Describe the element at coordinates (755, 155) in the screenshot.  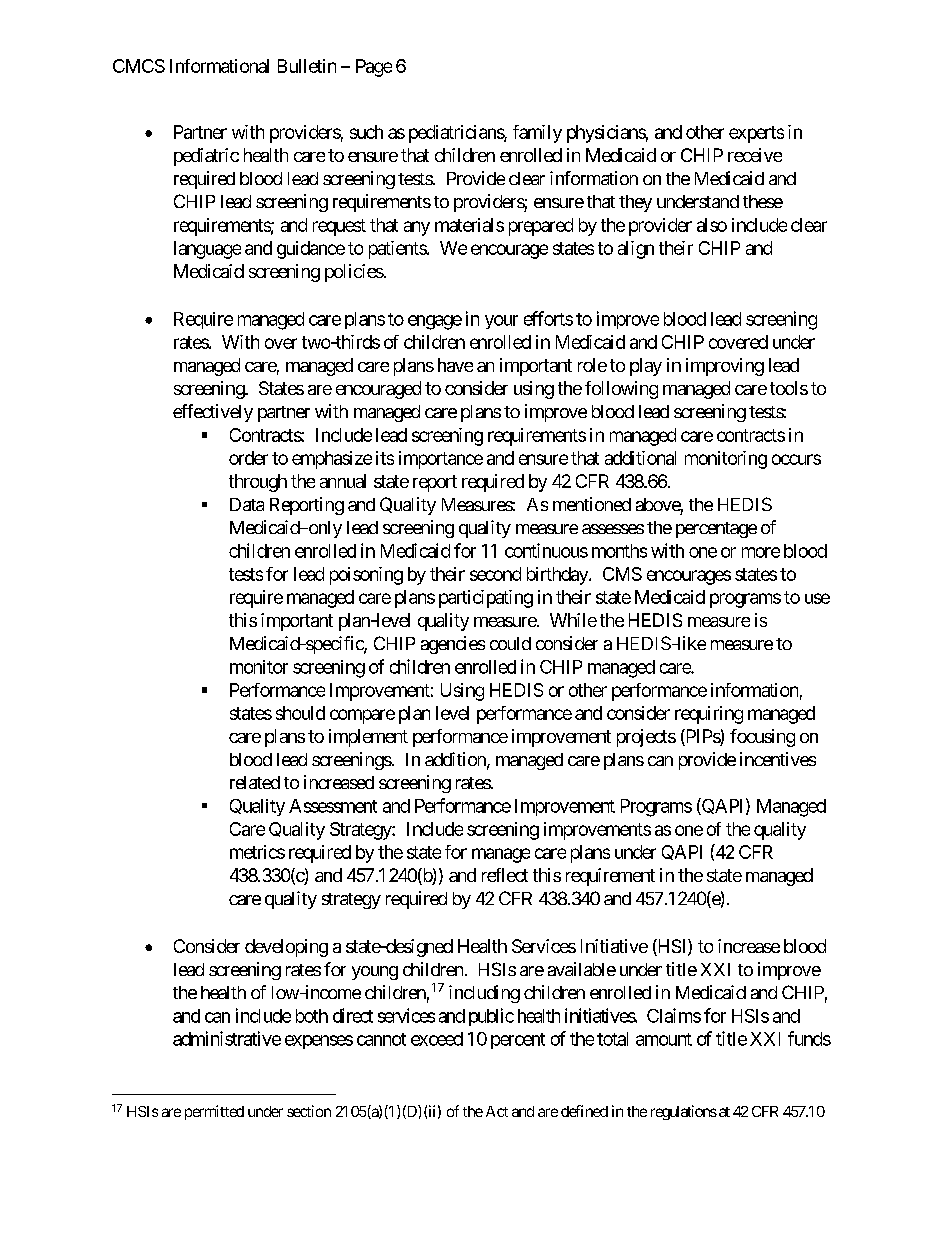
I see `receive` at that location.
